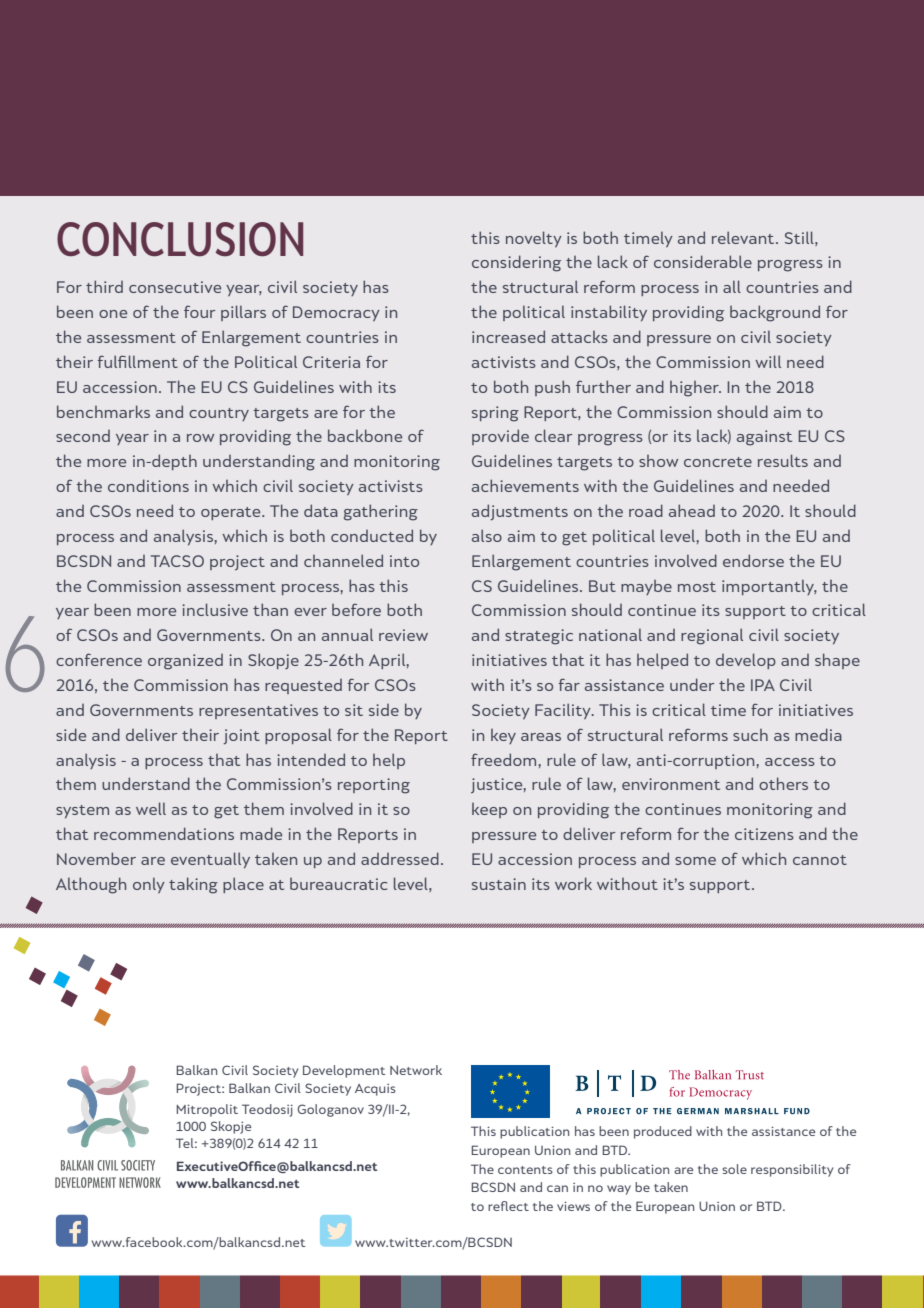 Image resolution: width=924 pixels, height=1308 pixels. I want to click on relevant, so click(744, 237).
